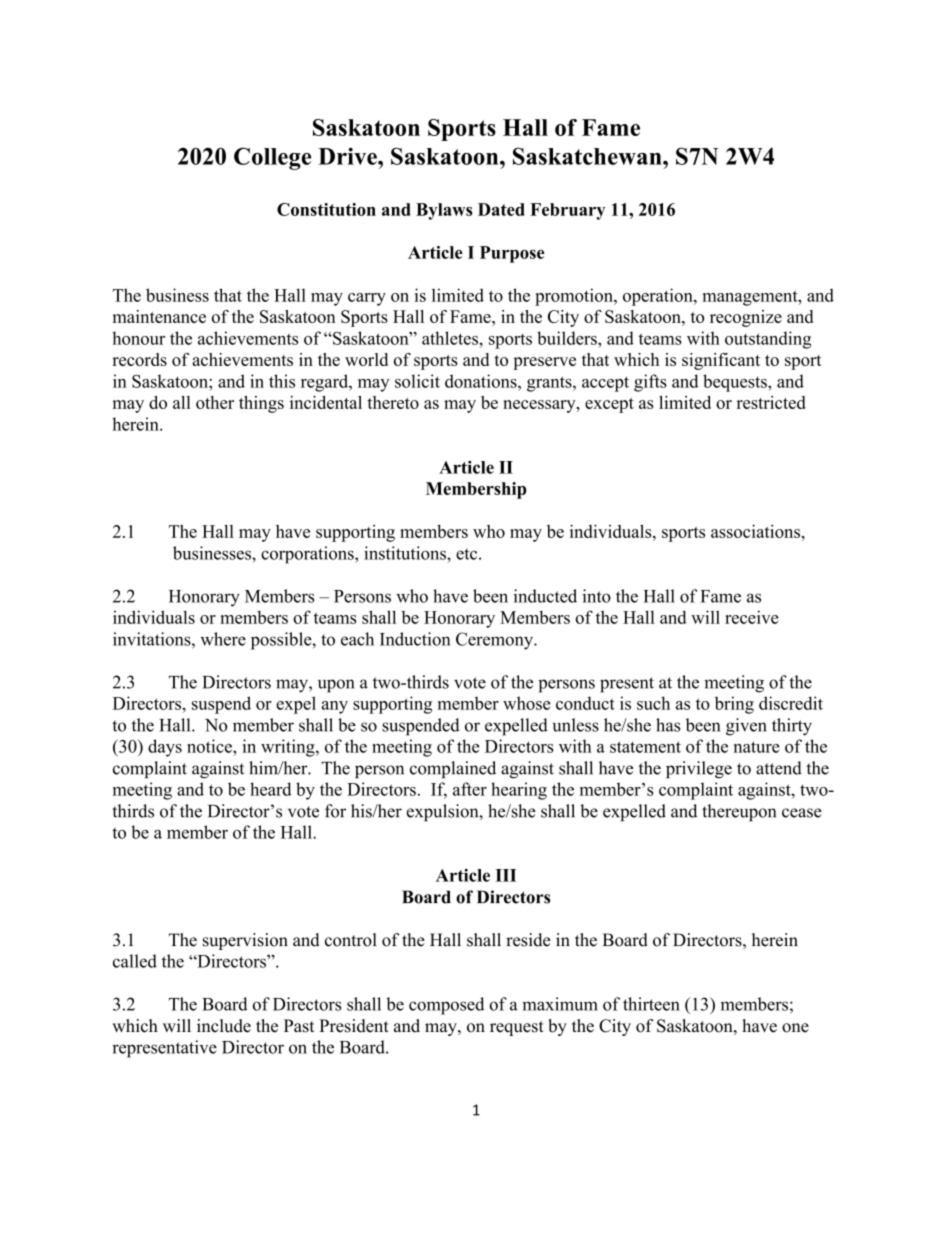 The width and height of the document is (952, 1233). I want to click on Saskatchewan, so click(588, 156).
